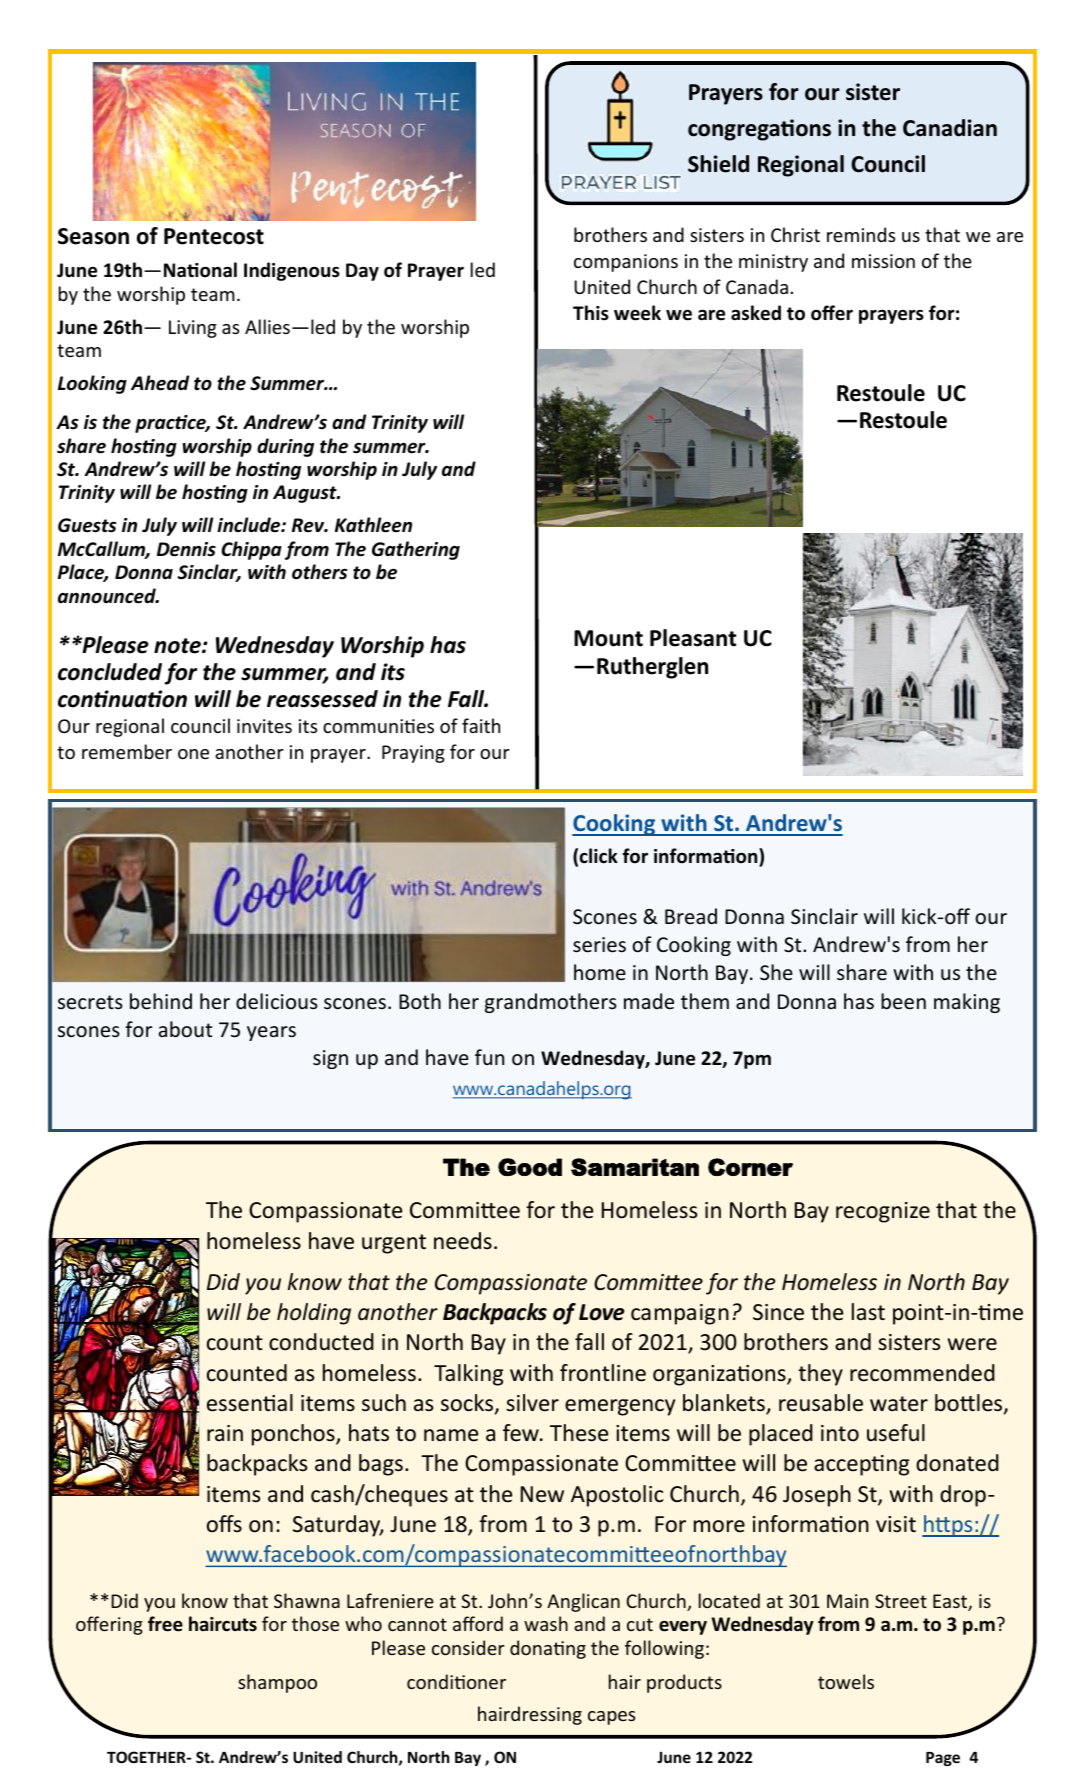 This screenshot has width=1085, height=1787. Describe the element at coordinates (277, 1683) in the screenshot. I see `shampoo` at that location.
